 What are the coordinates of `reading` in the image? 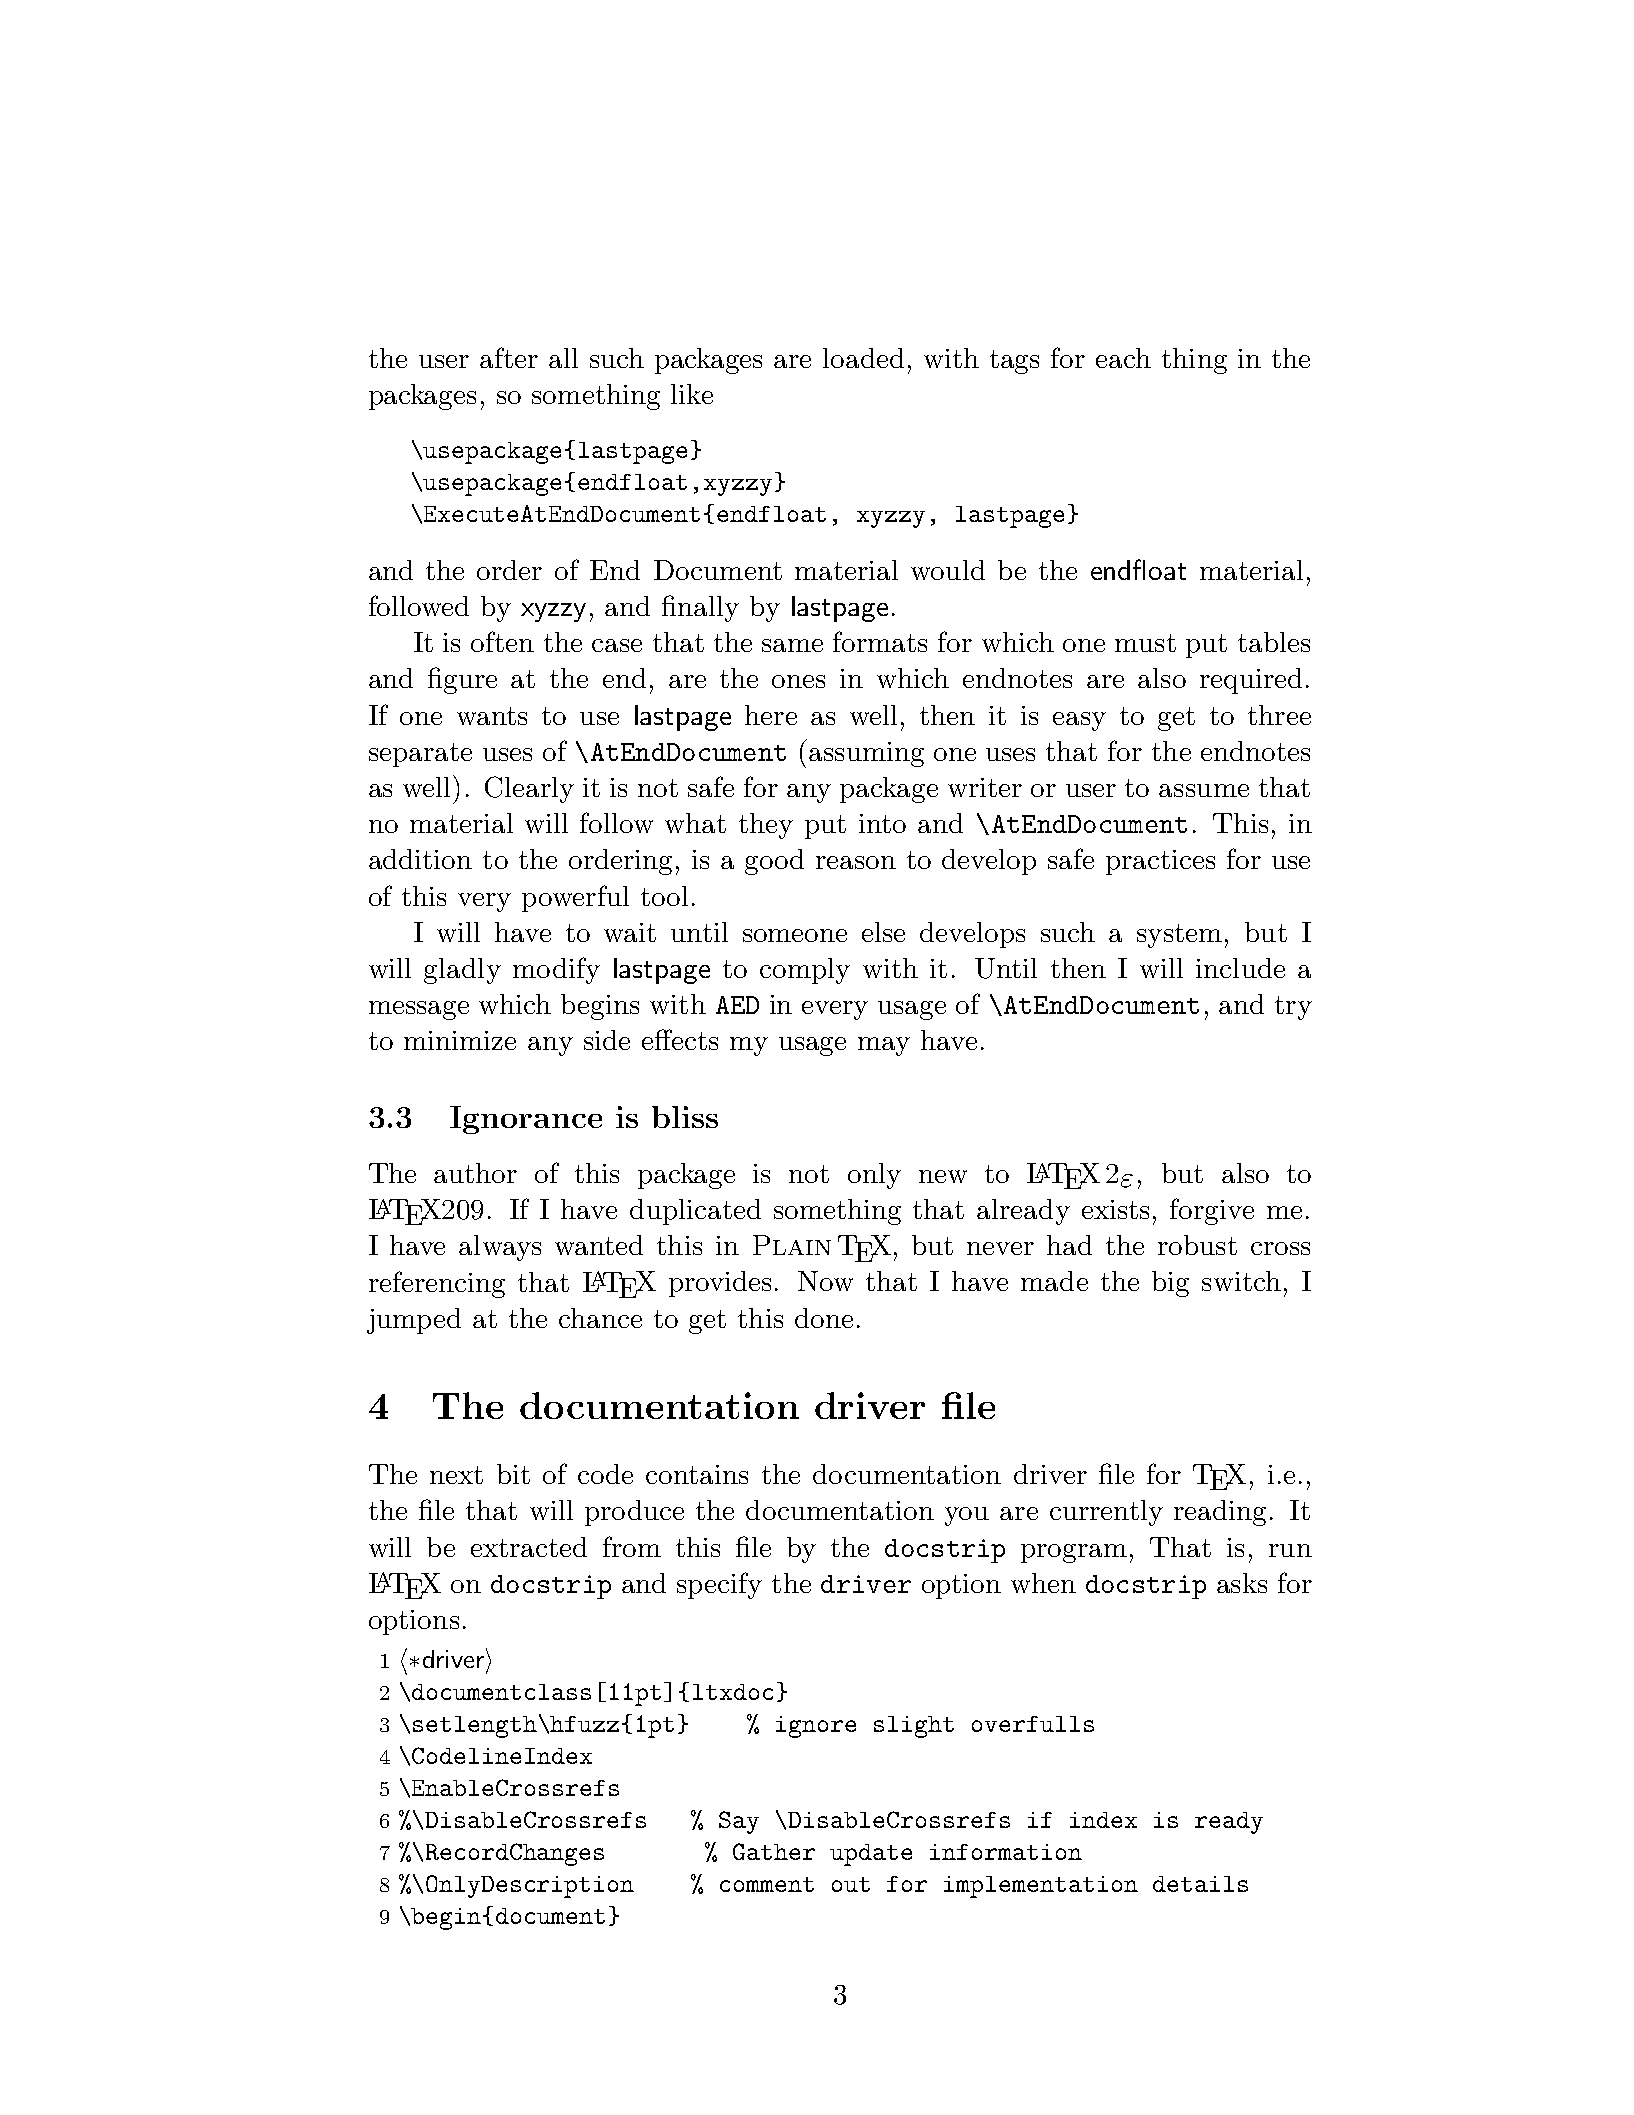 It's located at (1220, 1513).
